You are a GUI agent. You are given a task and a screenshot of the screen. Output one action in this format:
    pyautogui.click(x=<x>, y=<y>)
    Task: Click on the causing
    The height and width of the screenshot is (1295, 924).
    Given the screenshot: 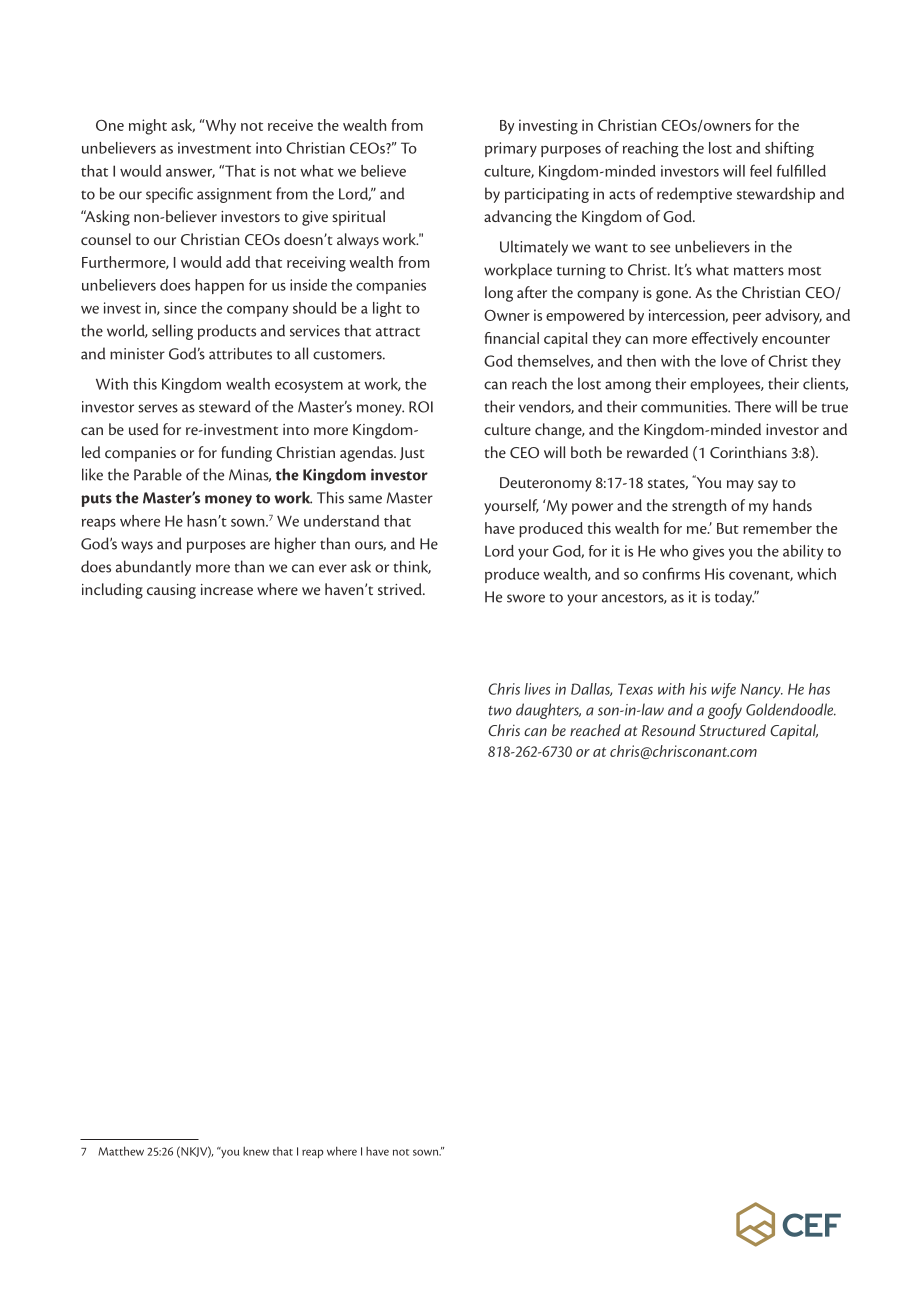 What is the action you would take?
    pyautogui.click(x=171, y=591)
